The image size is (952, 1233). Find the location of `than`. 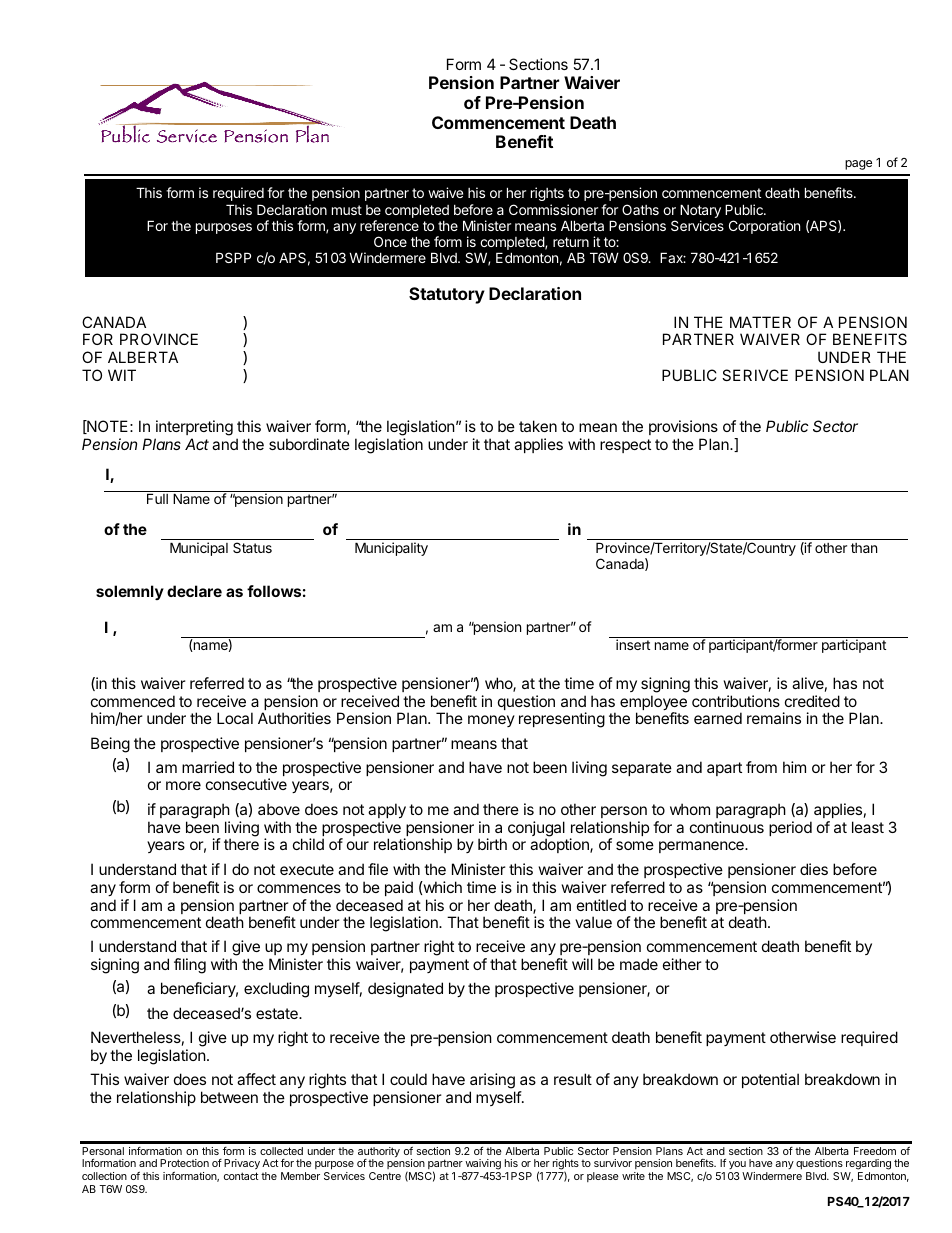

than is located at coordinates (864, 548).
